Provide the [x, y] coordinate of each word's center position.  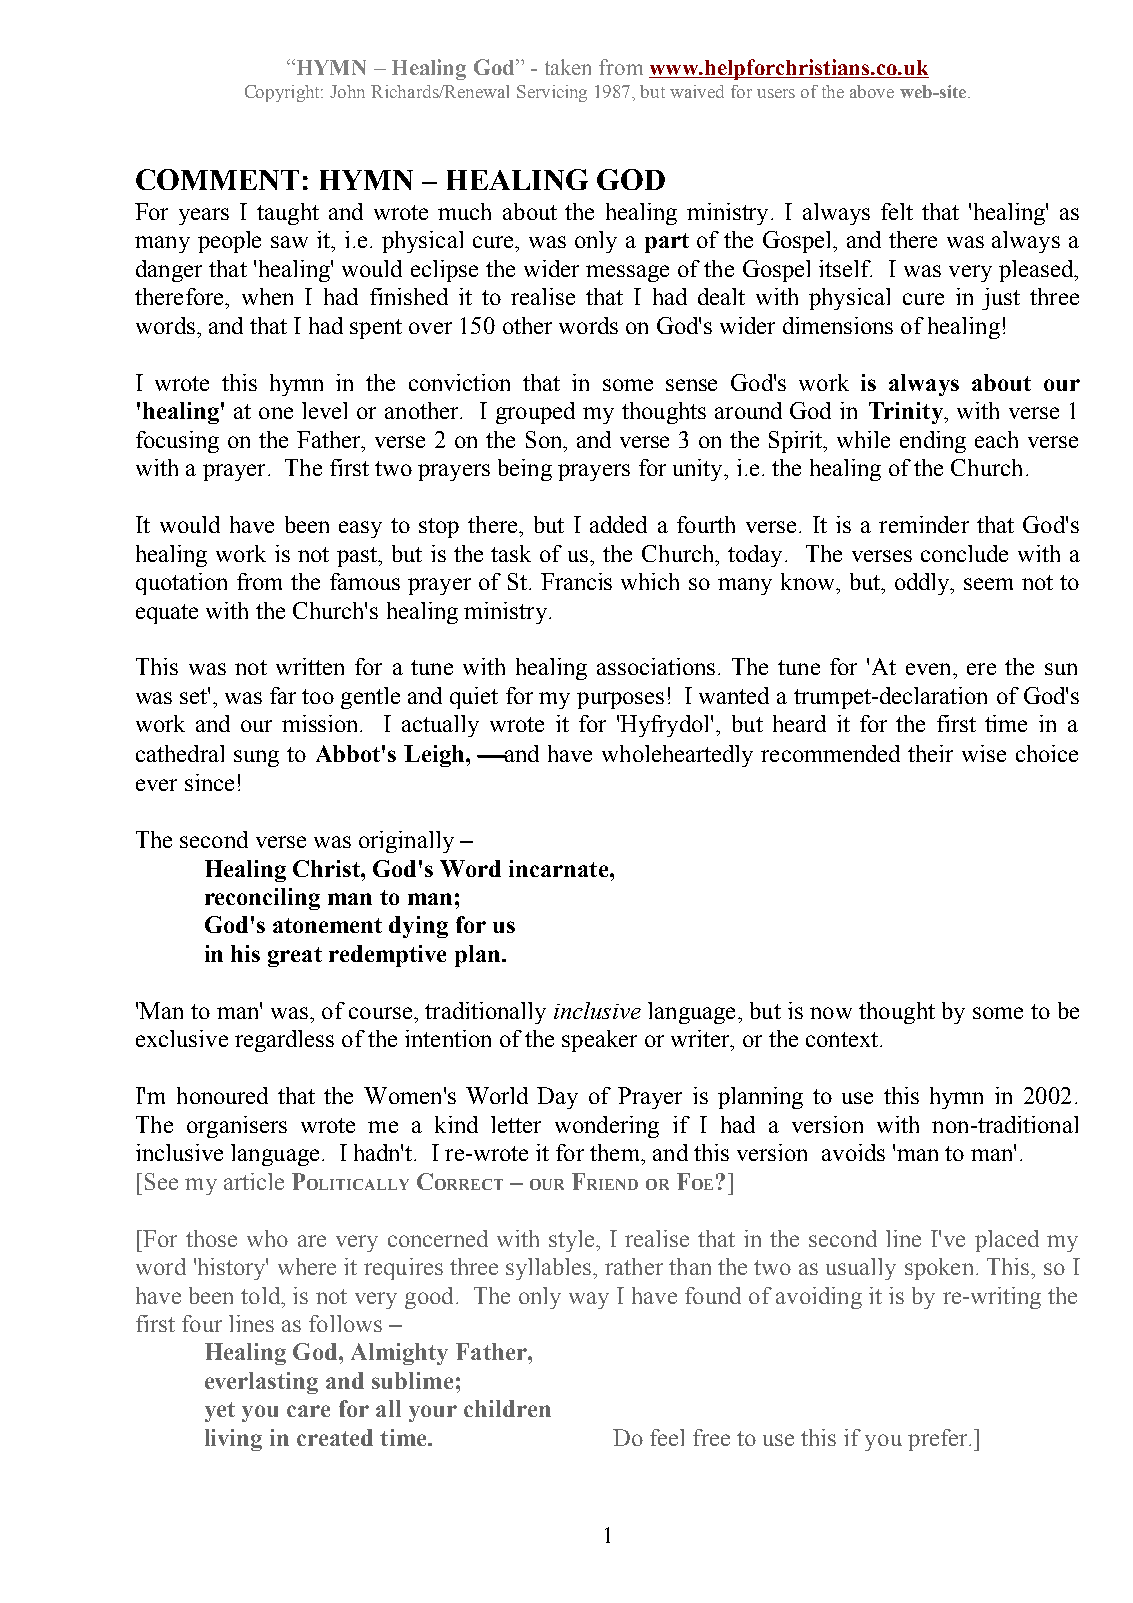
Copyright [284, 93]
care [308, 1411]
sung [256, 758]
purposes [620, 700]
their [930, 753]
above [872, 91]
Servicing [552, 93]
